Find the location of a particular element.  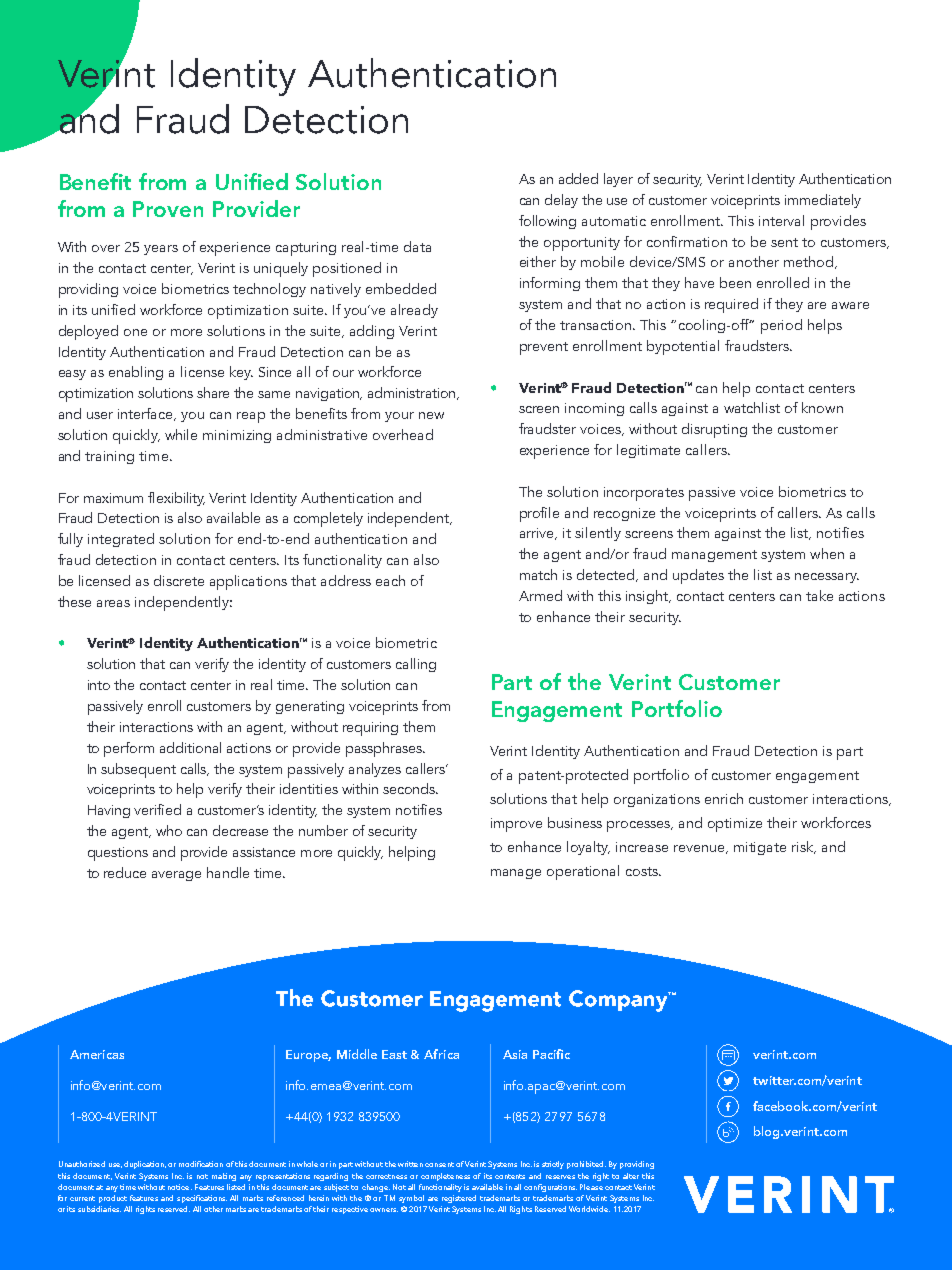

completeness is located at coordinates (445, 1177).
